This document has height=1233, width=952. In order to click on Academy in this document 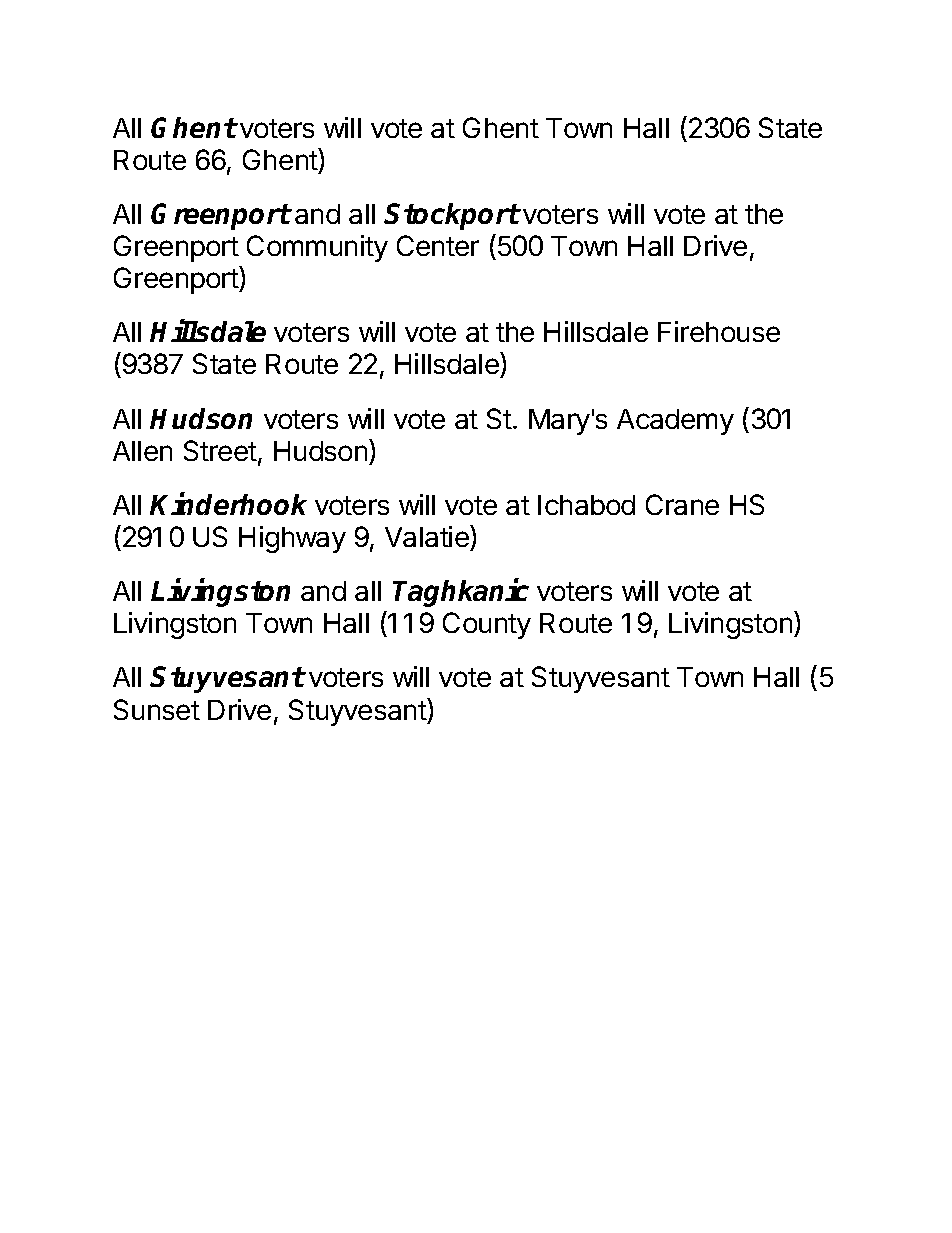, I will do `click(675, 422)`.
